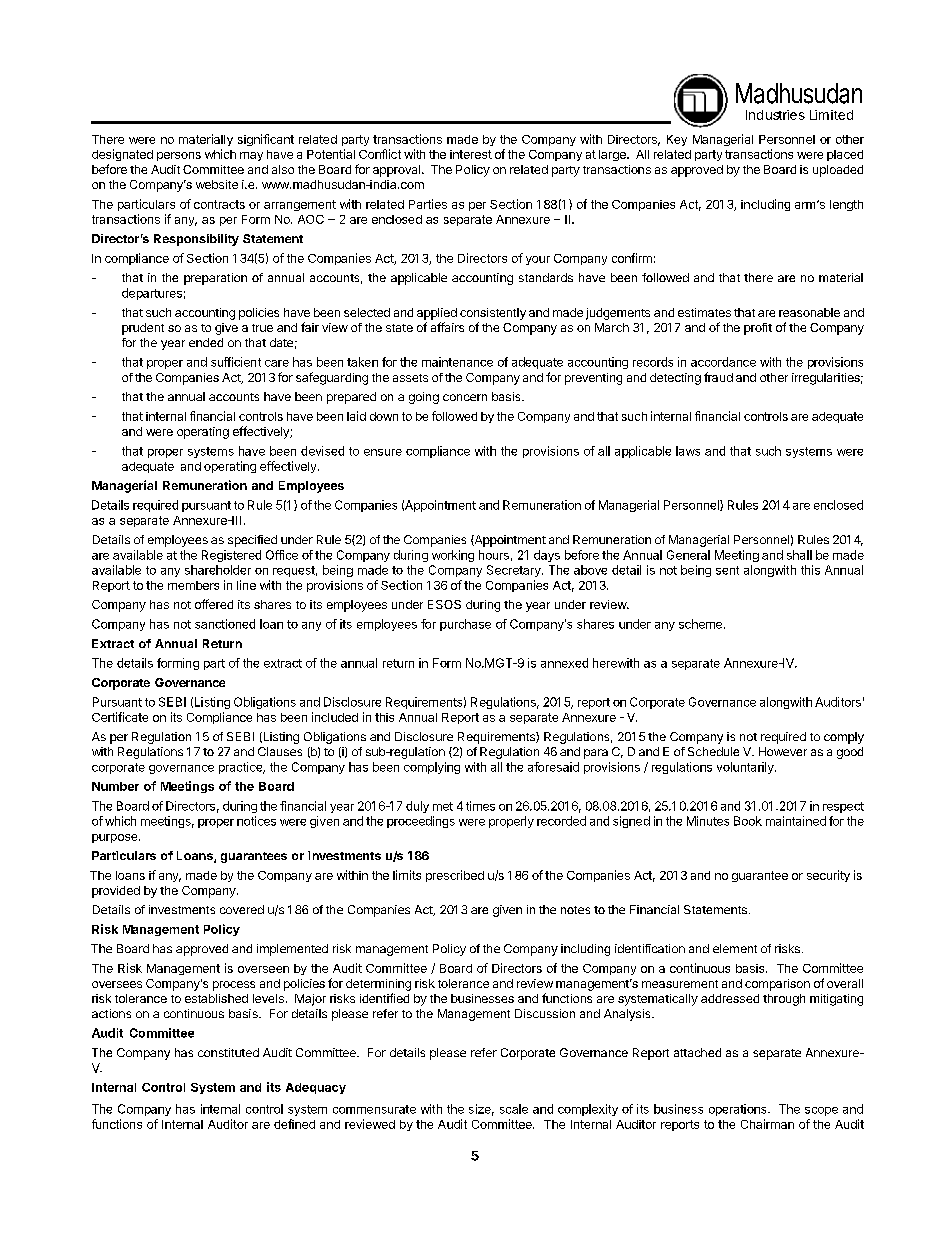 The image size is (952, 1233). What do you see at coordinates (179, 156) in the image?
I see `persons` at bounding box center [179, 156].
